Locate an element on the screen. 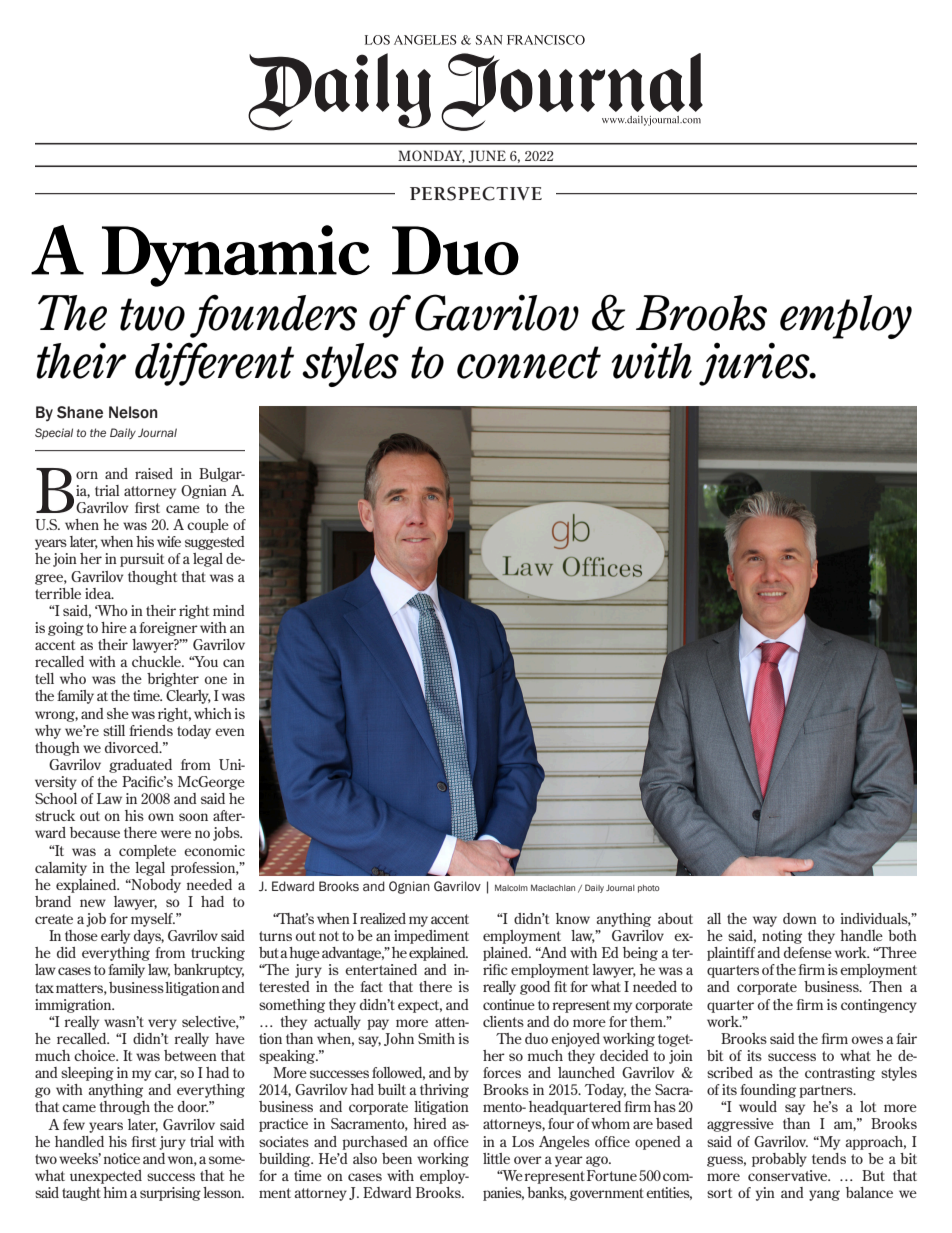 This screenshot has height=1233, width=952. Dynamic is located at coordinates (236, 256).
